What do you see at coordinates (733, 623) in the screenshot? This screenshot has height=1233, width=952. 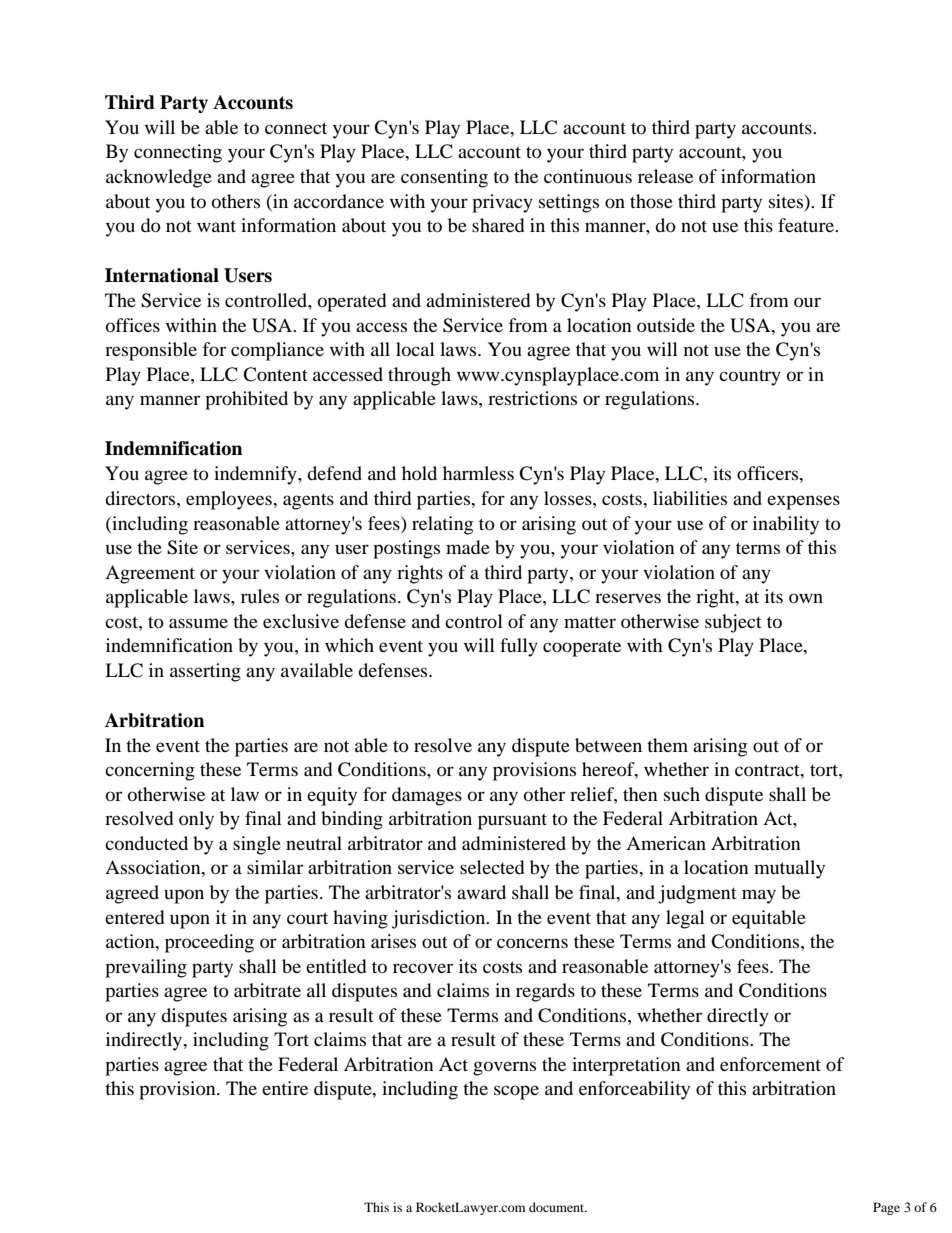 I see `subject` at bounding box center [733, 623].
